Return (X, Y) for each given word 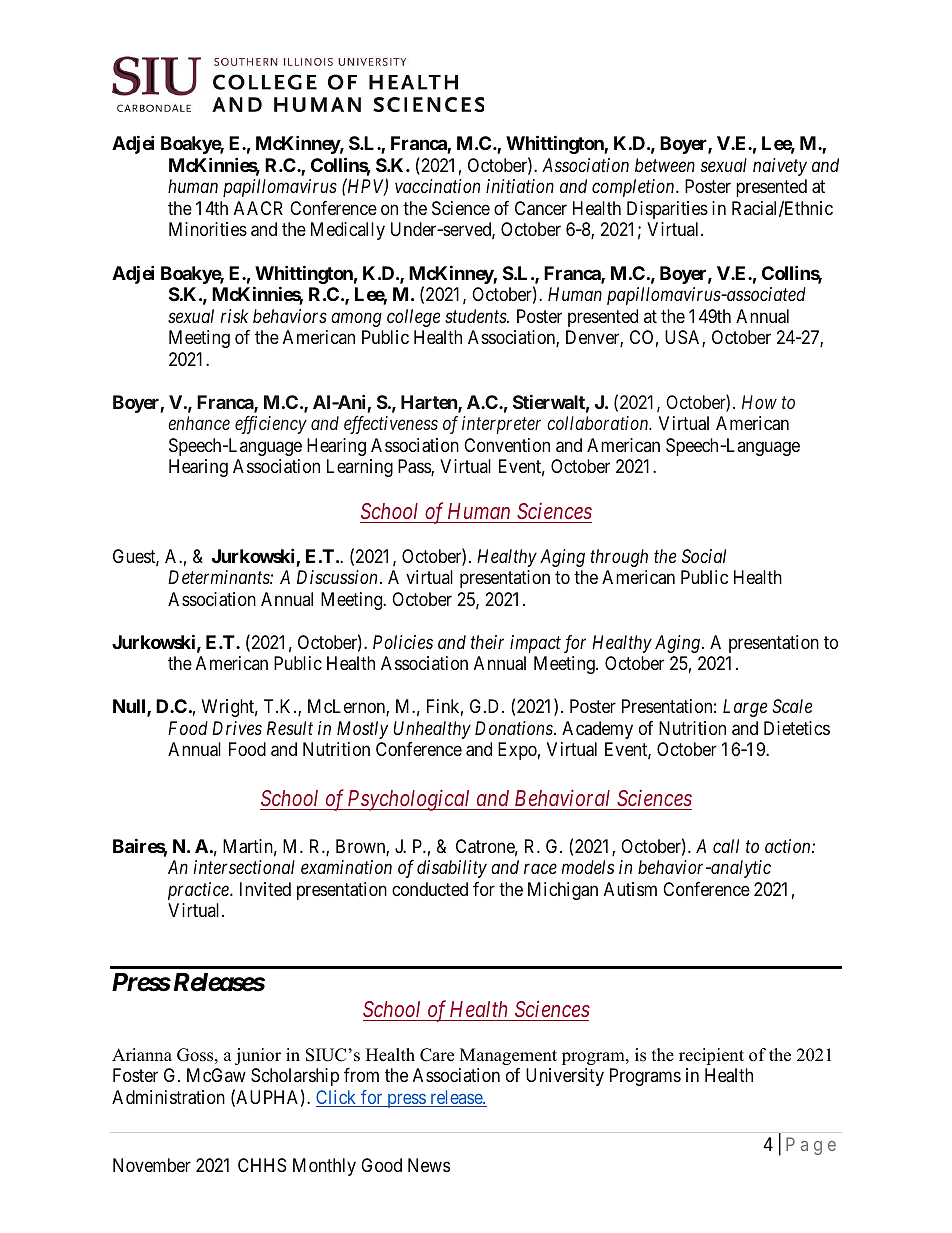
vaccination (437, 186)
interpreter (501, 425)
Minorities (208, 229)
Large (745, 708)
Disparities (667, 210)
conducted (430, 889)
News (429, 1165)
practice (199, 891)
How (759, 402)
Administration (168, 1097)
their (487, 642)
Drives (237, 728)
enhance (199, 423)
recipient (711, 1056)
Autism (630, 889)
